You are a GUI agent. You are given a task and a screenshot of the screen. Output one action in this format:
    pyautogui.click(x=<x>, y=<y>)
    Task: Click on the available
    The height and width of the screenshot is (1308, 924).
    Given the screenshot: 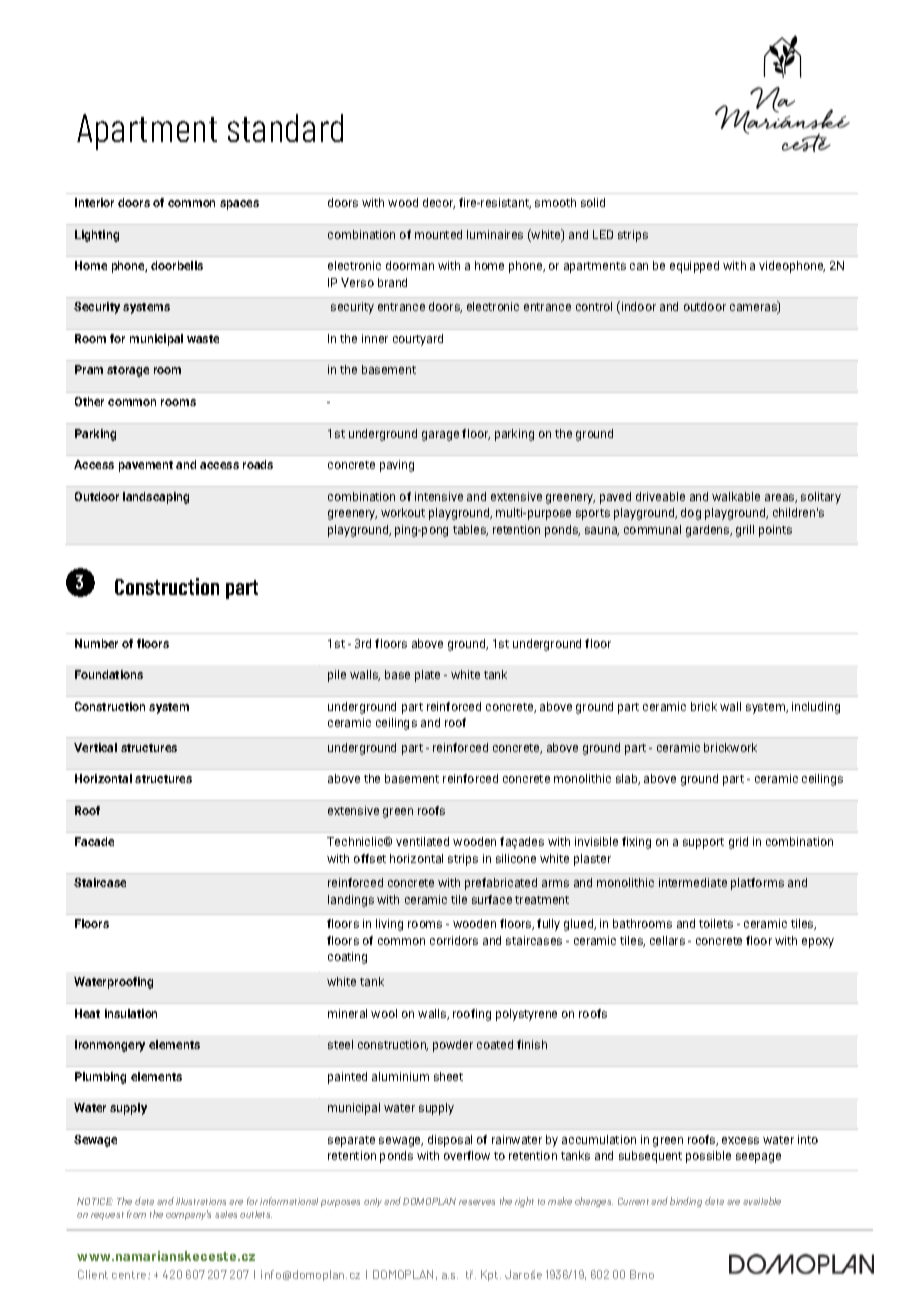 What is the action you would take?
    pyautogui.click(x=762, y=1201)
